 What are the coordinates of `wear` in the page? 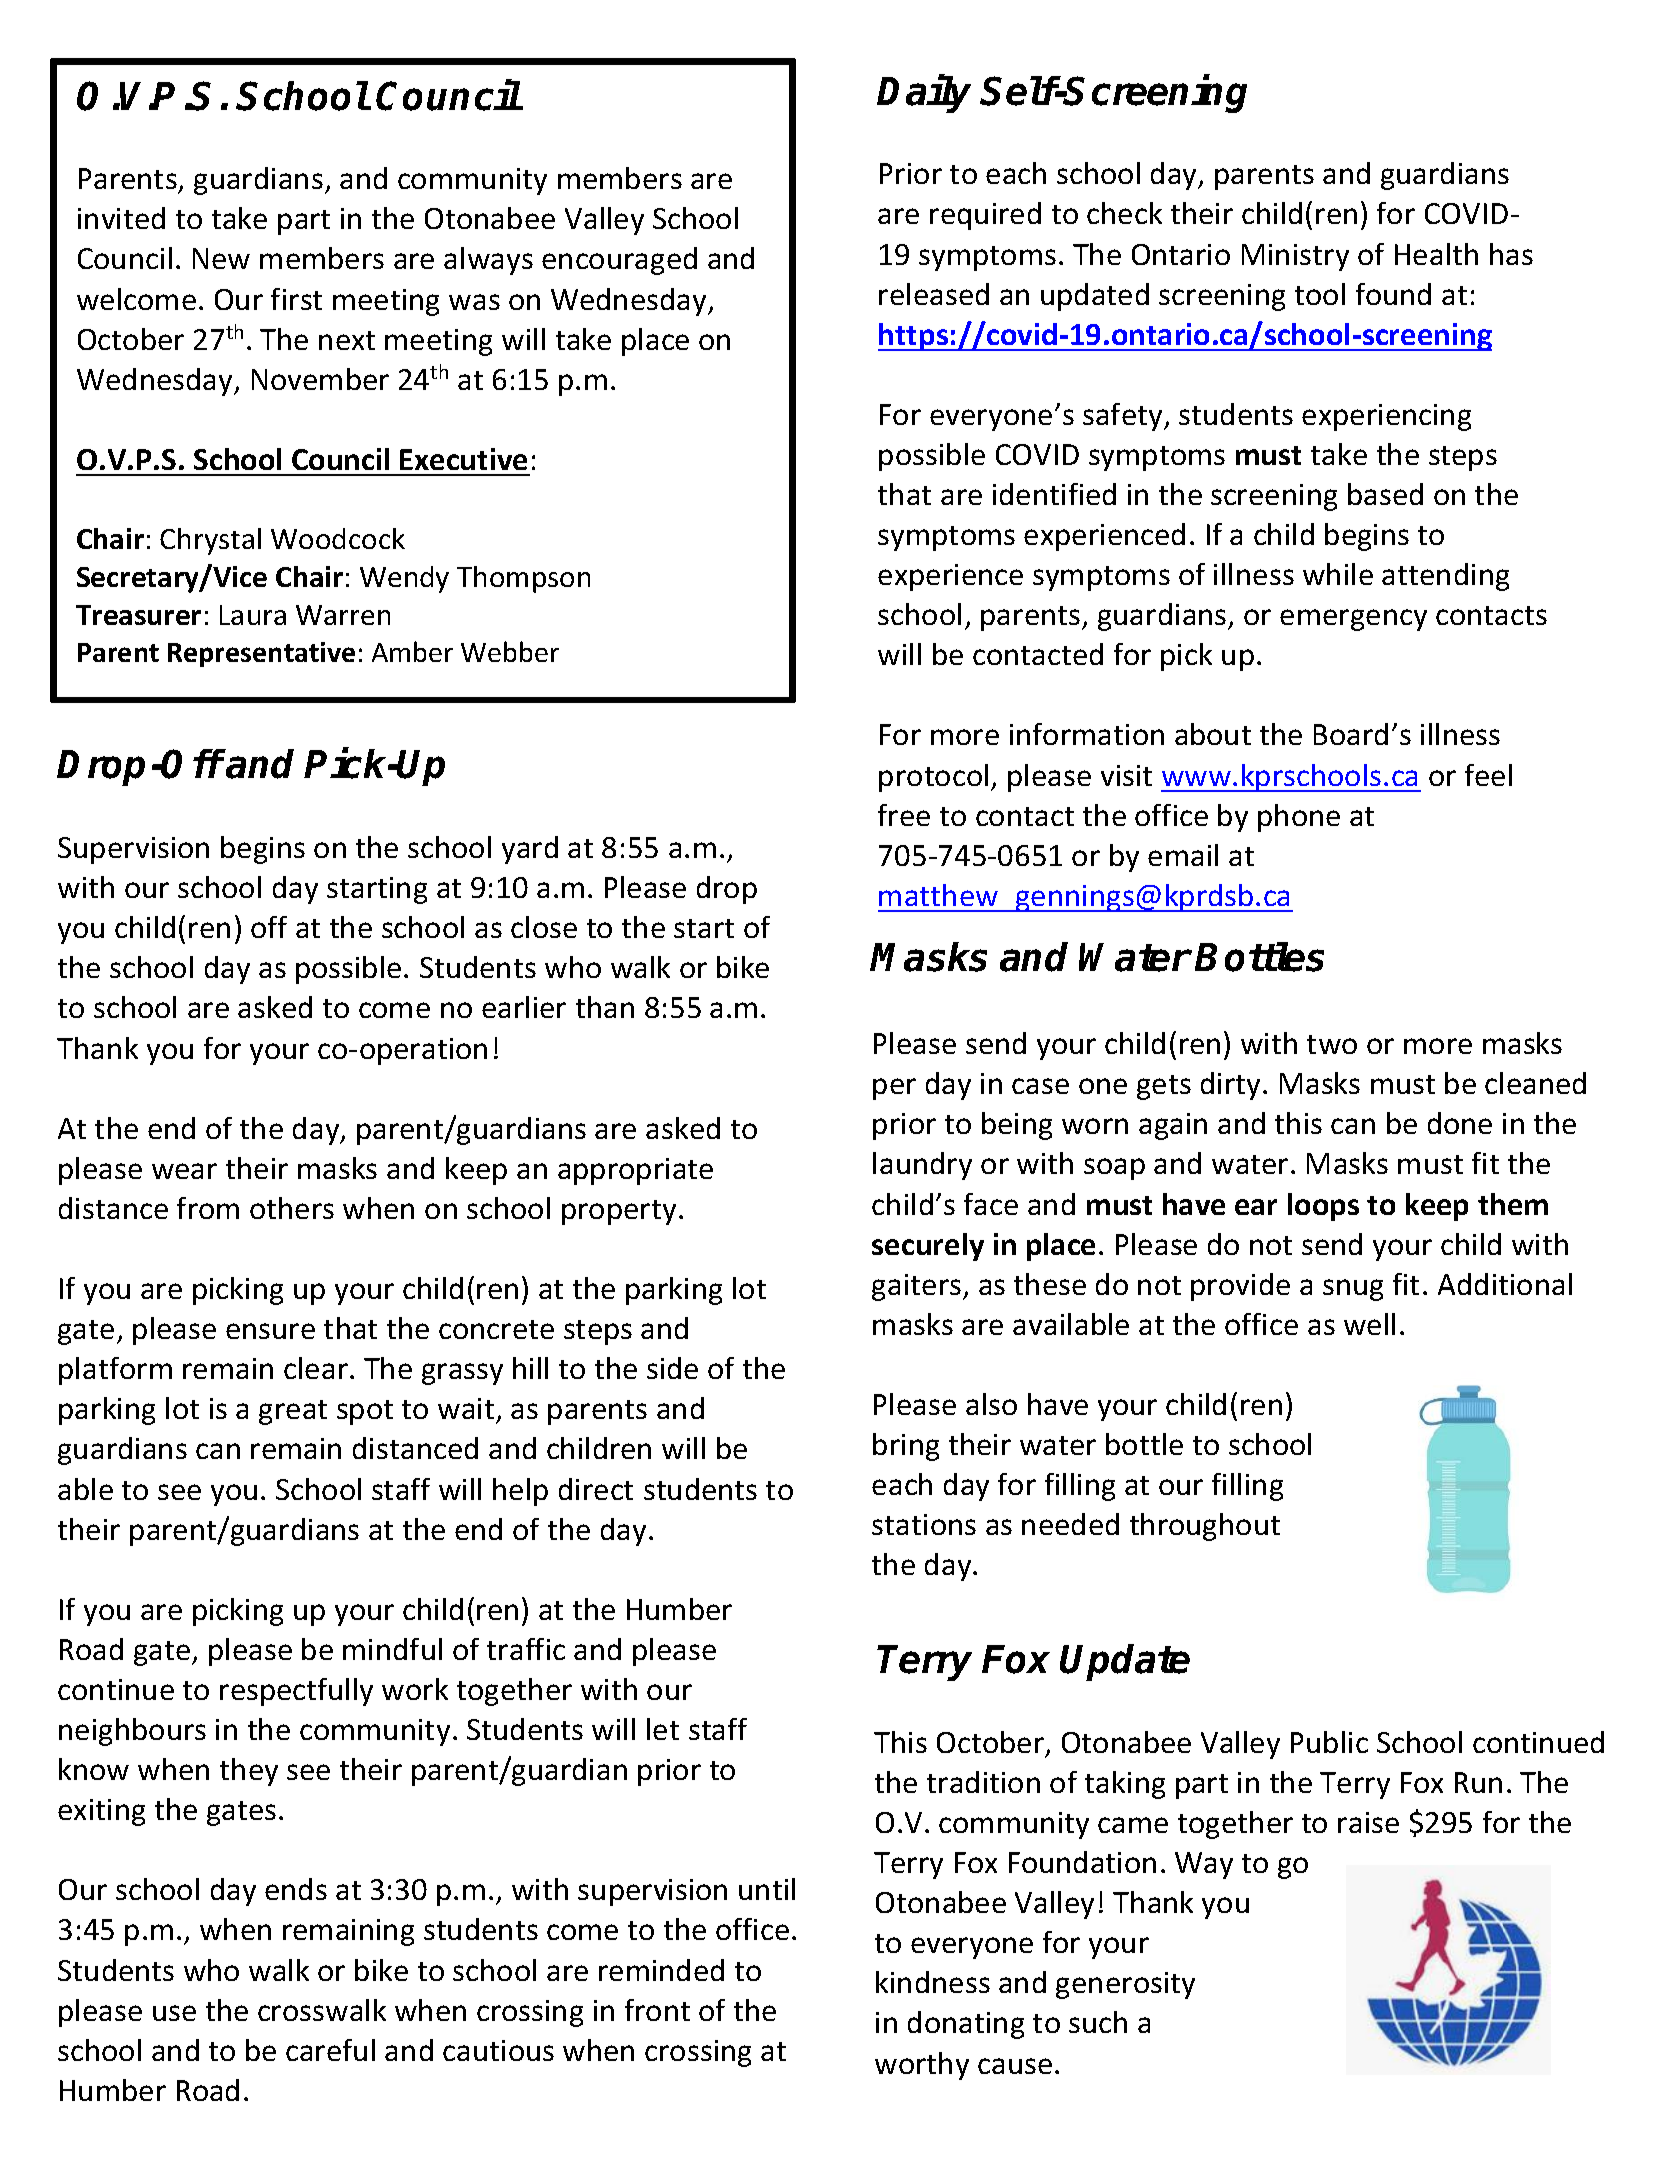 It's located at (184, 1171).
